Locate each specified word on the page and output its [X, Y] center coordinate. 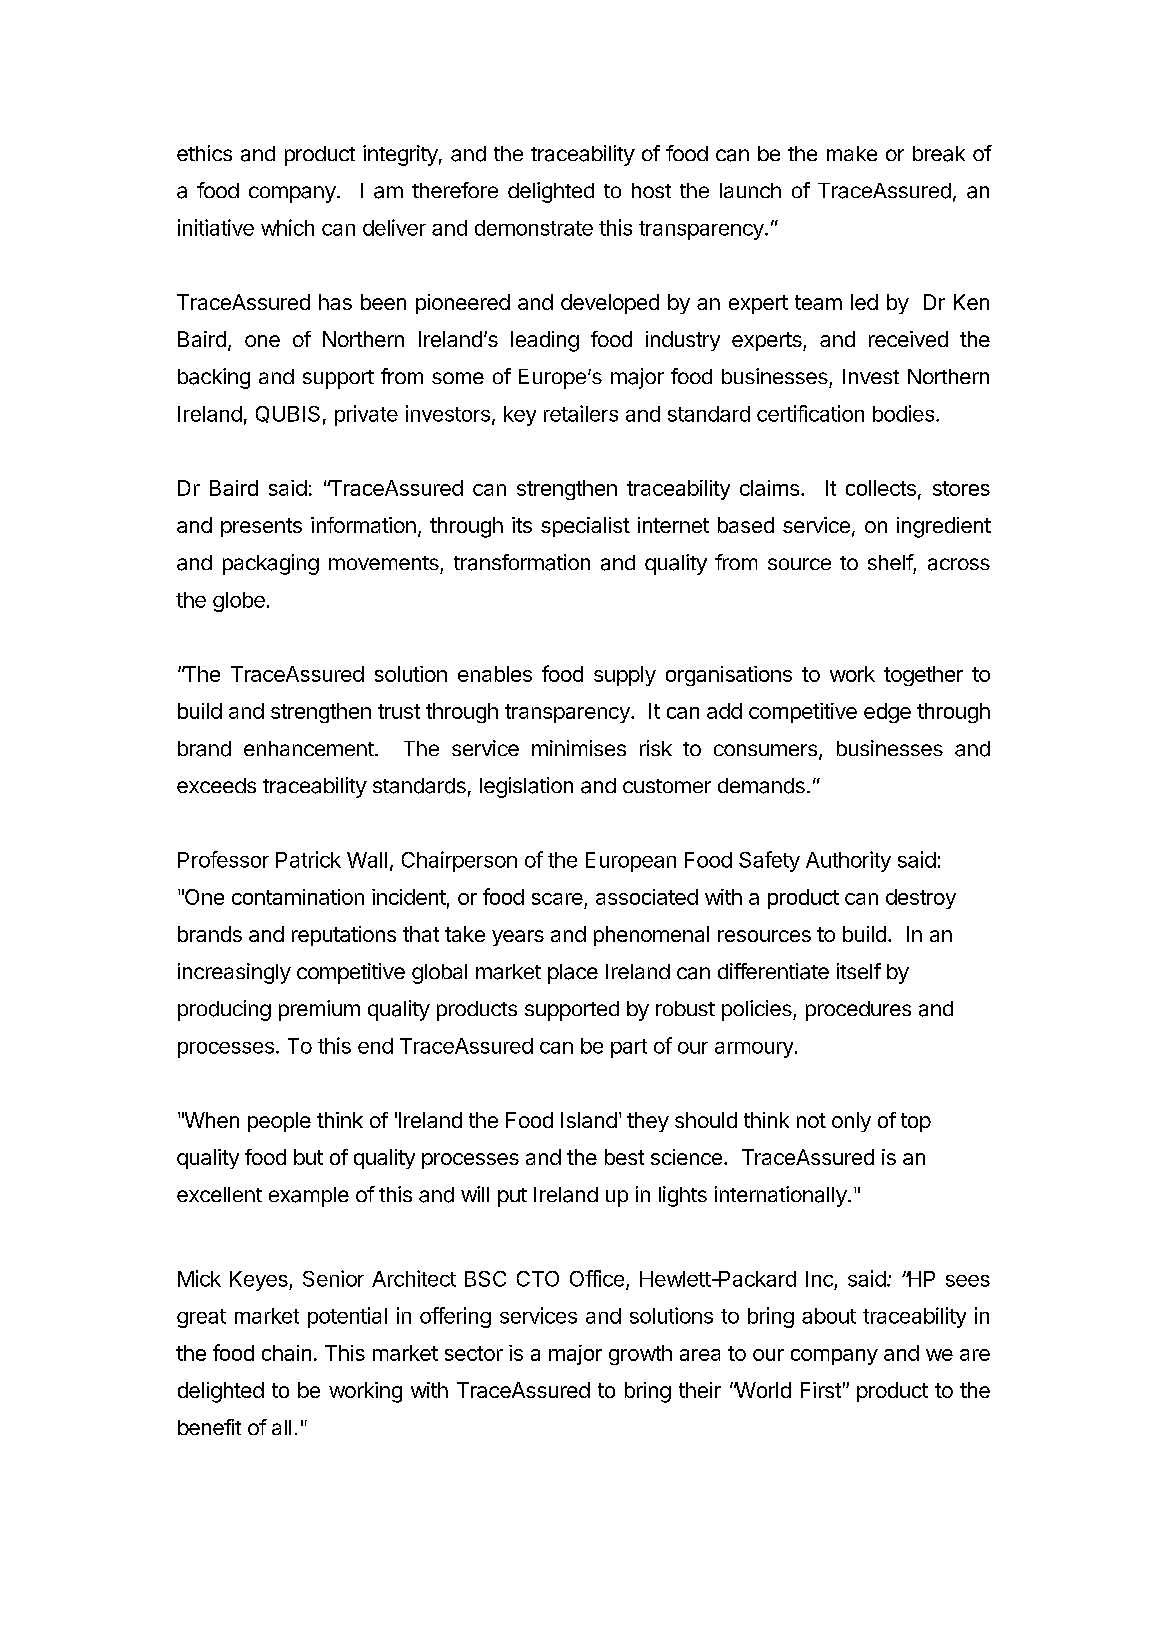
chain [286, 1353]
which [287, 227]
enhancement [310, 748]
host [651, 190]
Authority [848, 861]
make [852, 153]
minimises [579, 748]
